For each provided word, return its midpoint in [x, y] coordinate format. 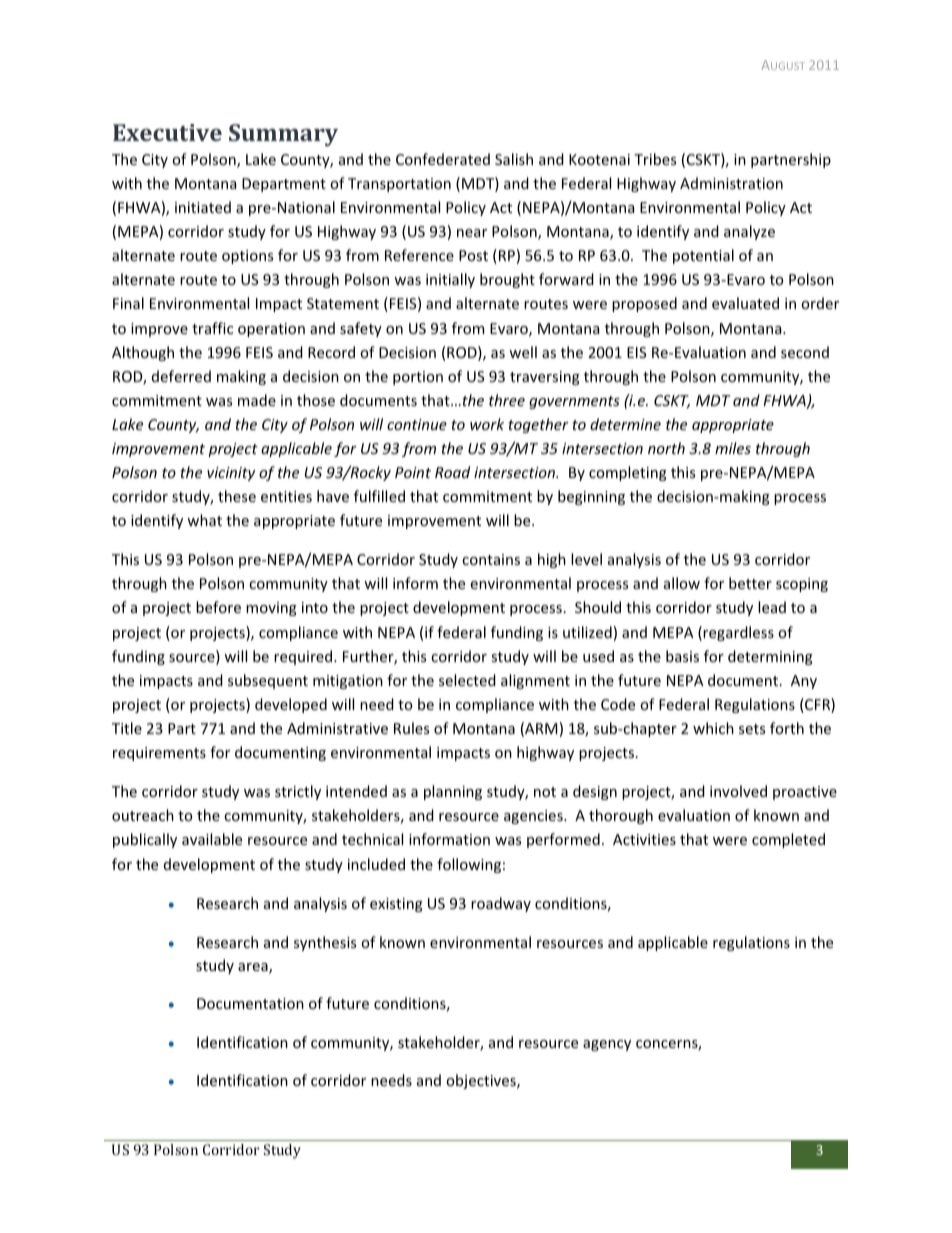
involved [738, 791]
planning [453, 792]
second [805, 352]
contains [491, 559]
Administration [731, 183]
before [218, 607]
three [507, 400]
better [750, 583]
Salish [514, 159]
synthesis [325, 943]
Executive [167, 132]
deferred [181, 376]
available [212, 839]
